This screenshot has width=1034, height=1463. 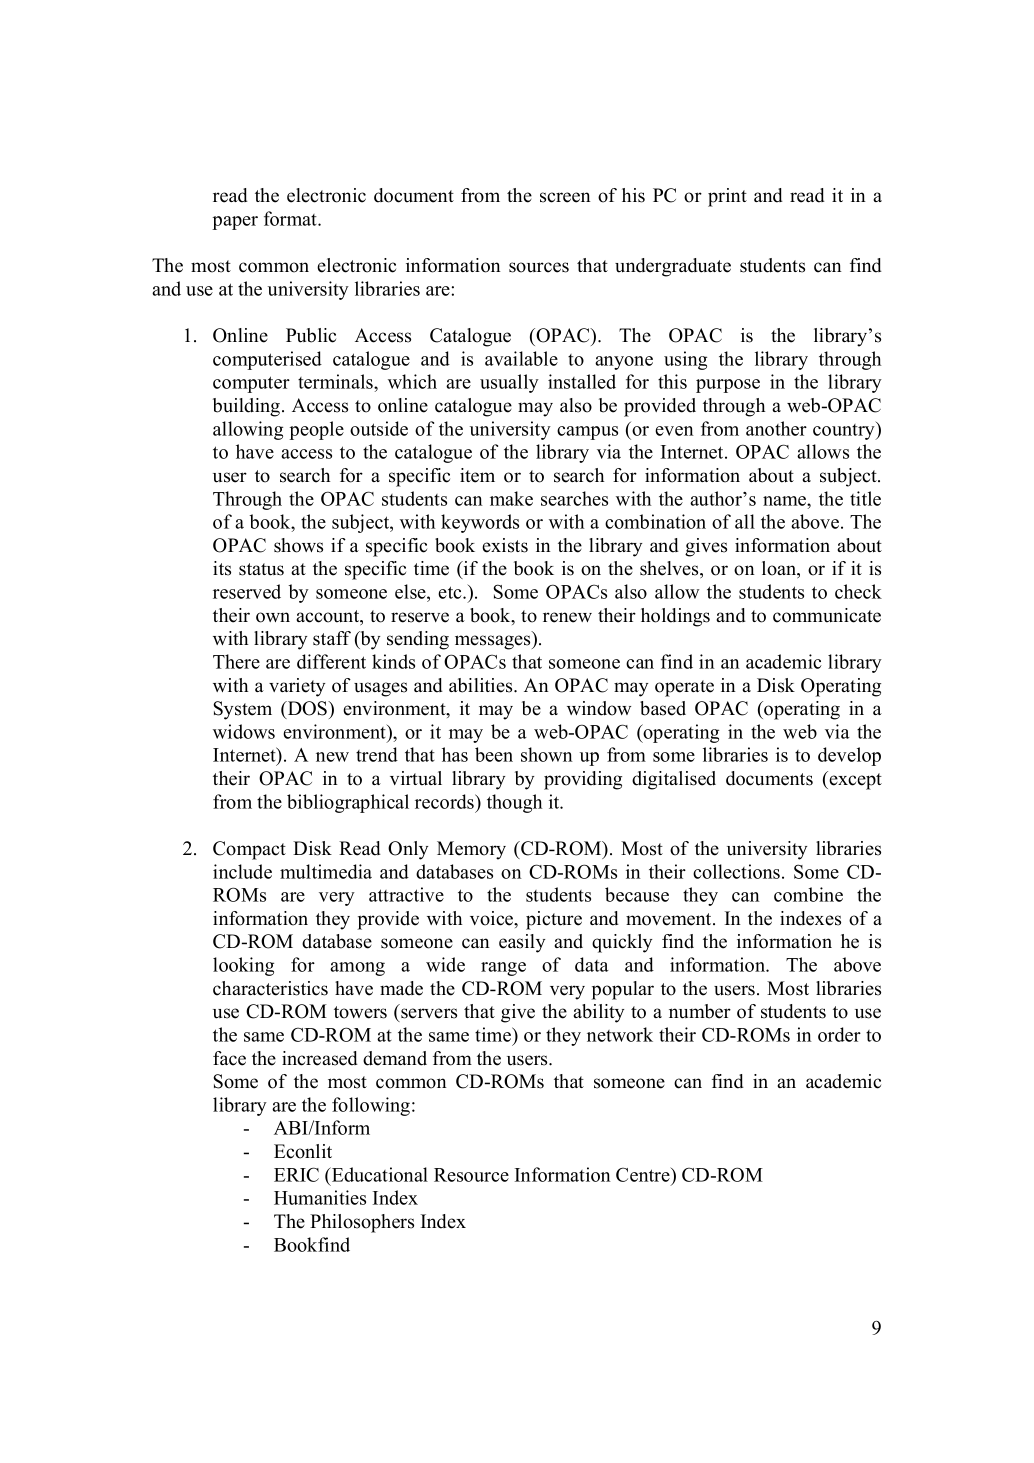 What do you see at coordinates (727, 197) in the screenshot?
I see `print` at bounding box center [727, 197].
